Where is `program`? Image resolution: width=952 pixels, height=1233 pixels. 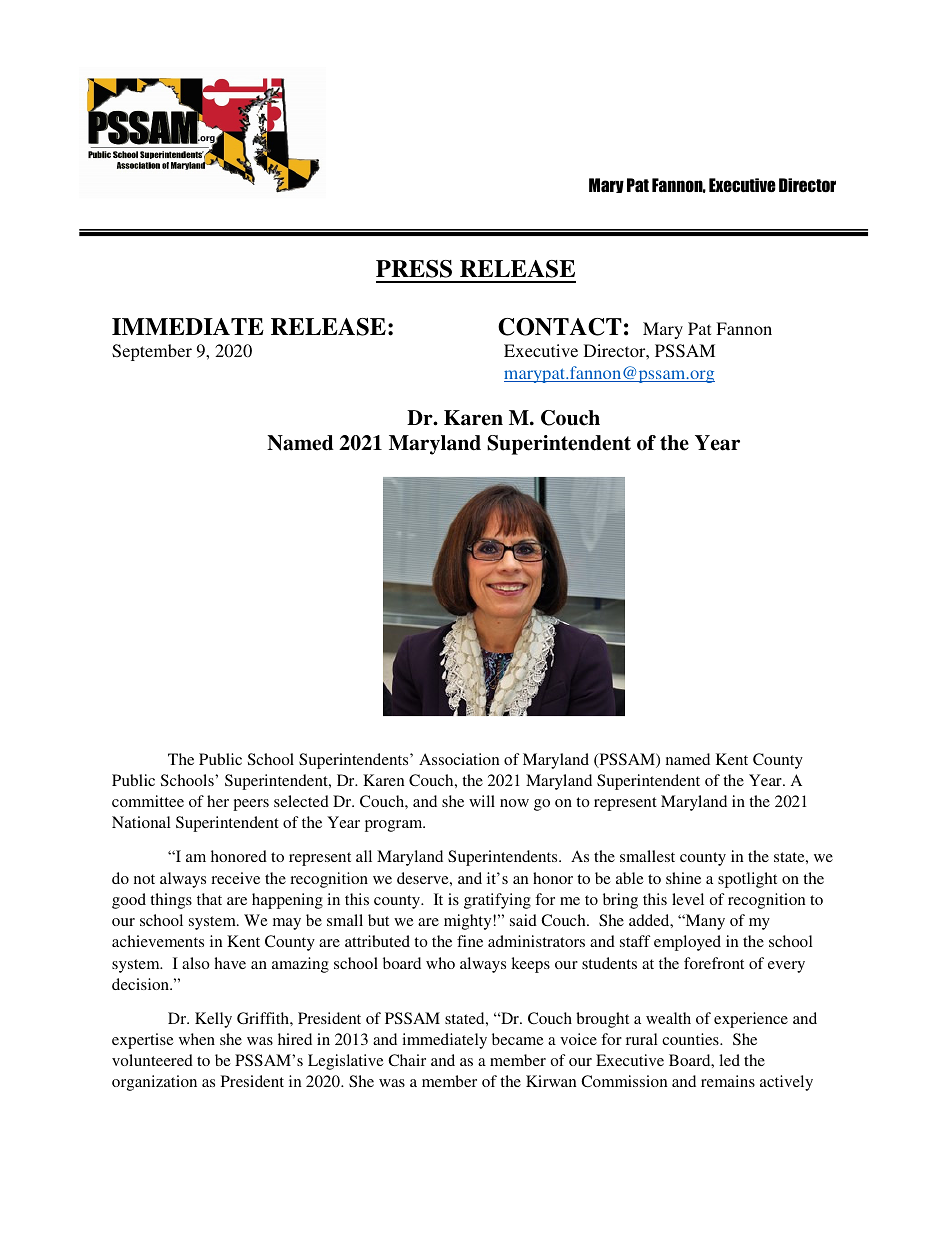 program is located at coordinates (395, 826).
